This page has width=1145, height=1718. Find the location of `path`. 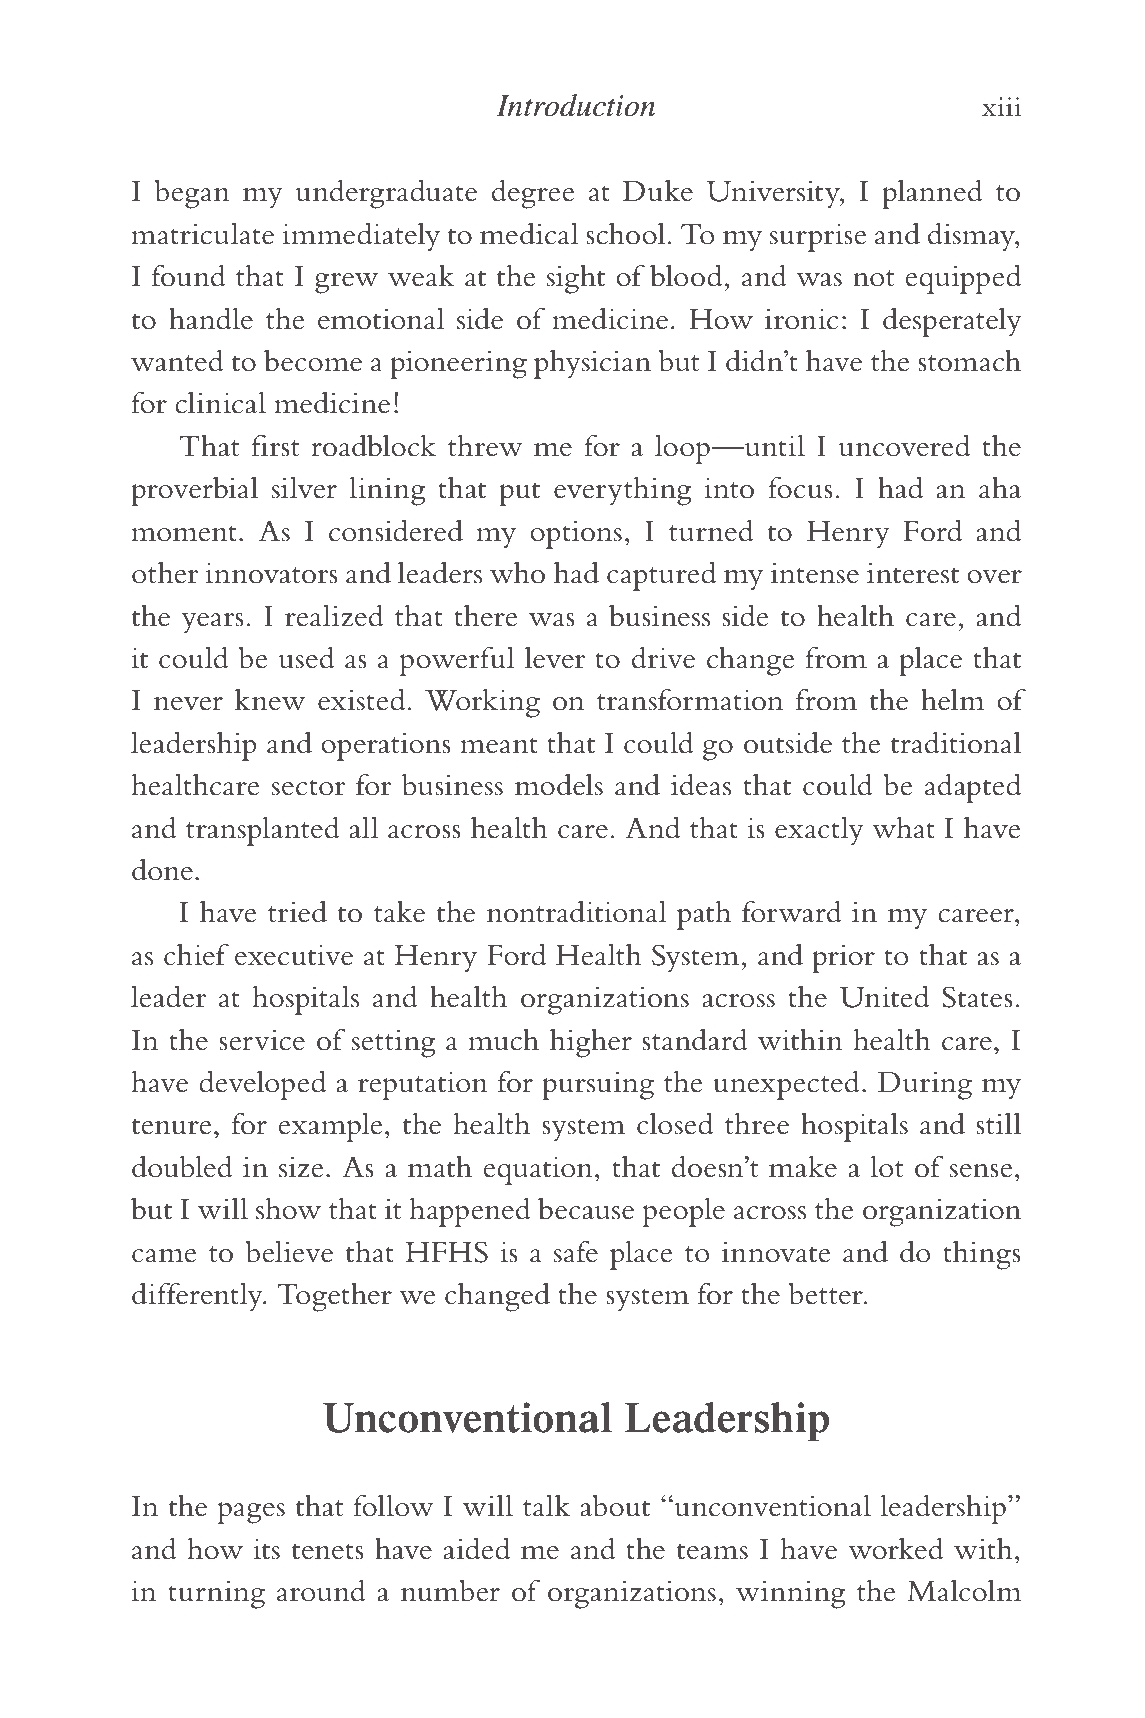

path is located at coordinates (704, 915).
